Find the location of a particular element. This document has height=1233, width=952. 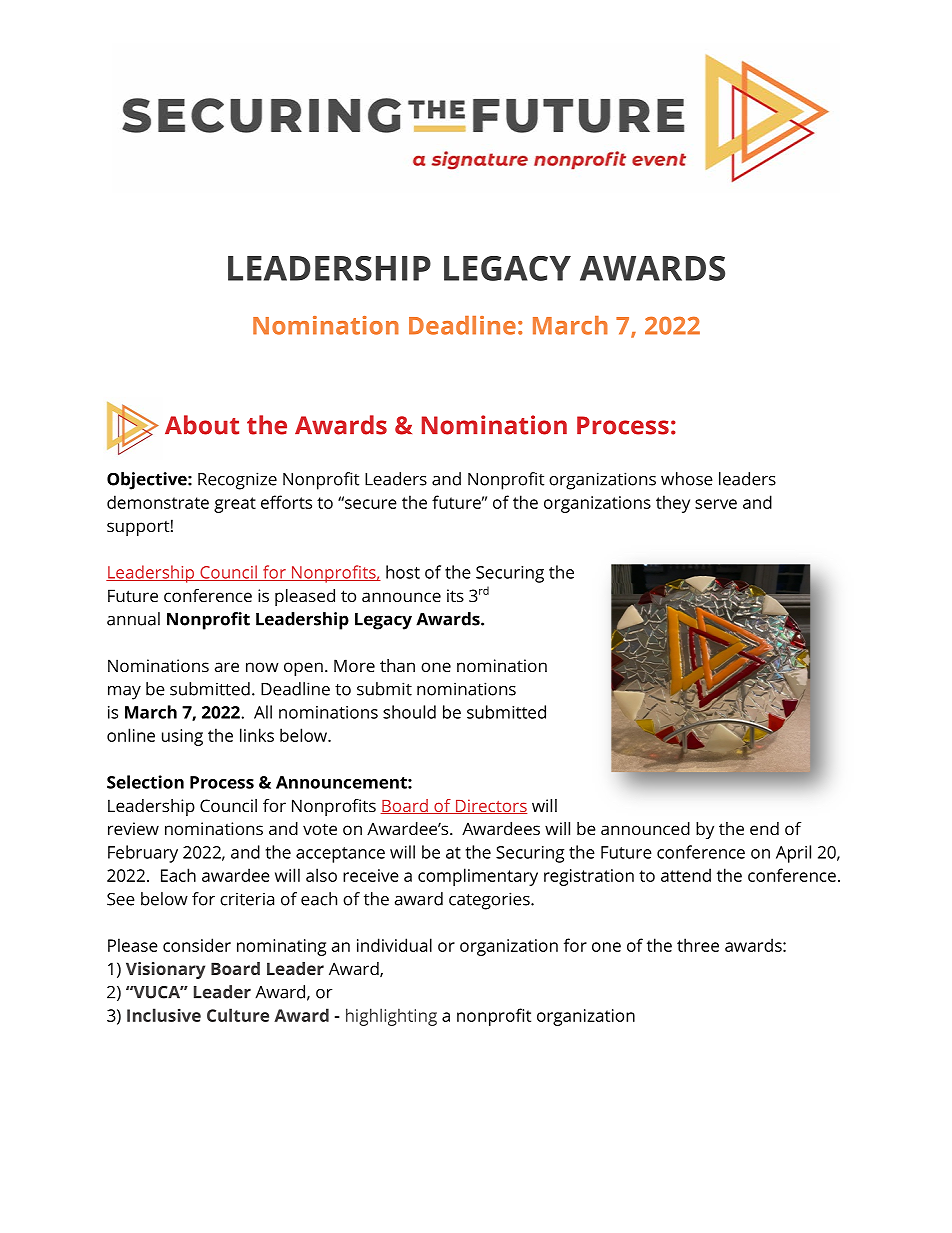

than is located at coordinates (397, 665).
